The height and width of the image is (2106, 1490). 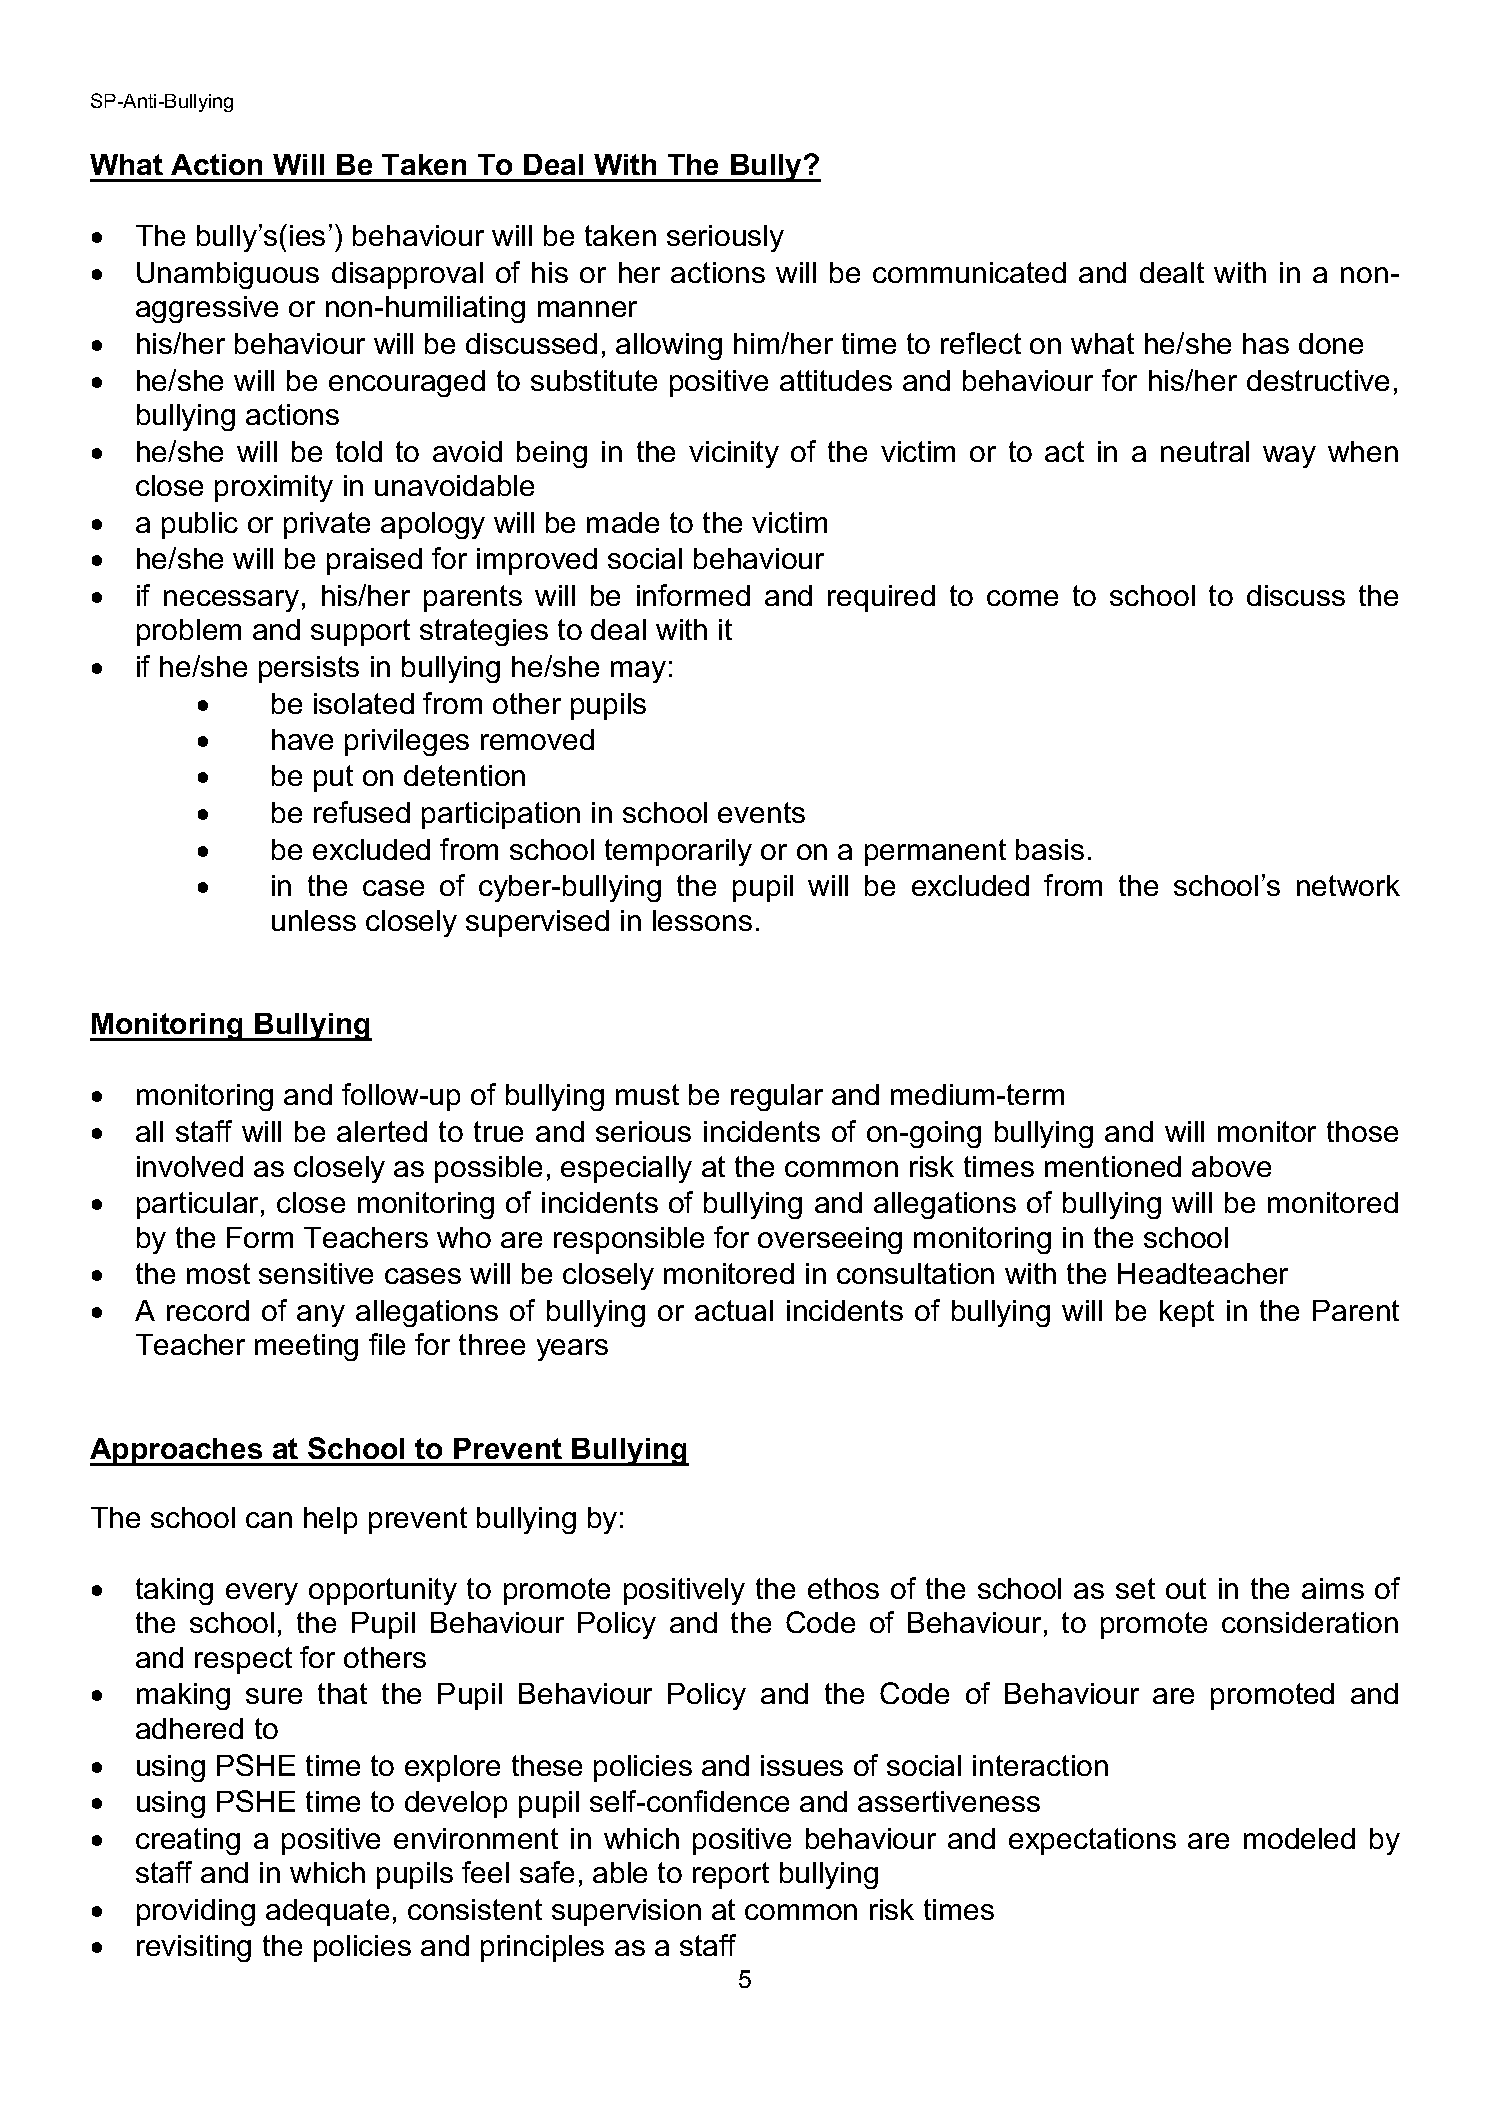 What do you see at coordinates (1348, 885) in the image?
I see `network` at bounding box center [1348, 885].
